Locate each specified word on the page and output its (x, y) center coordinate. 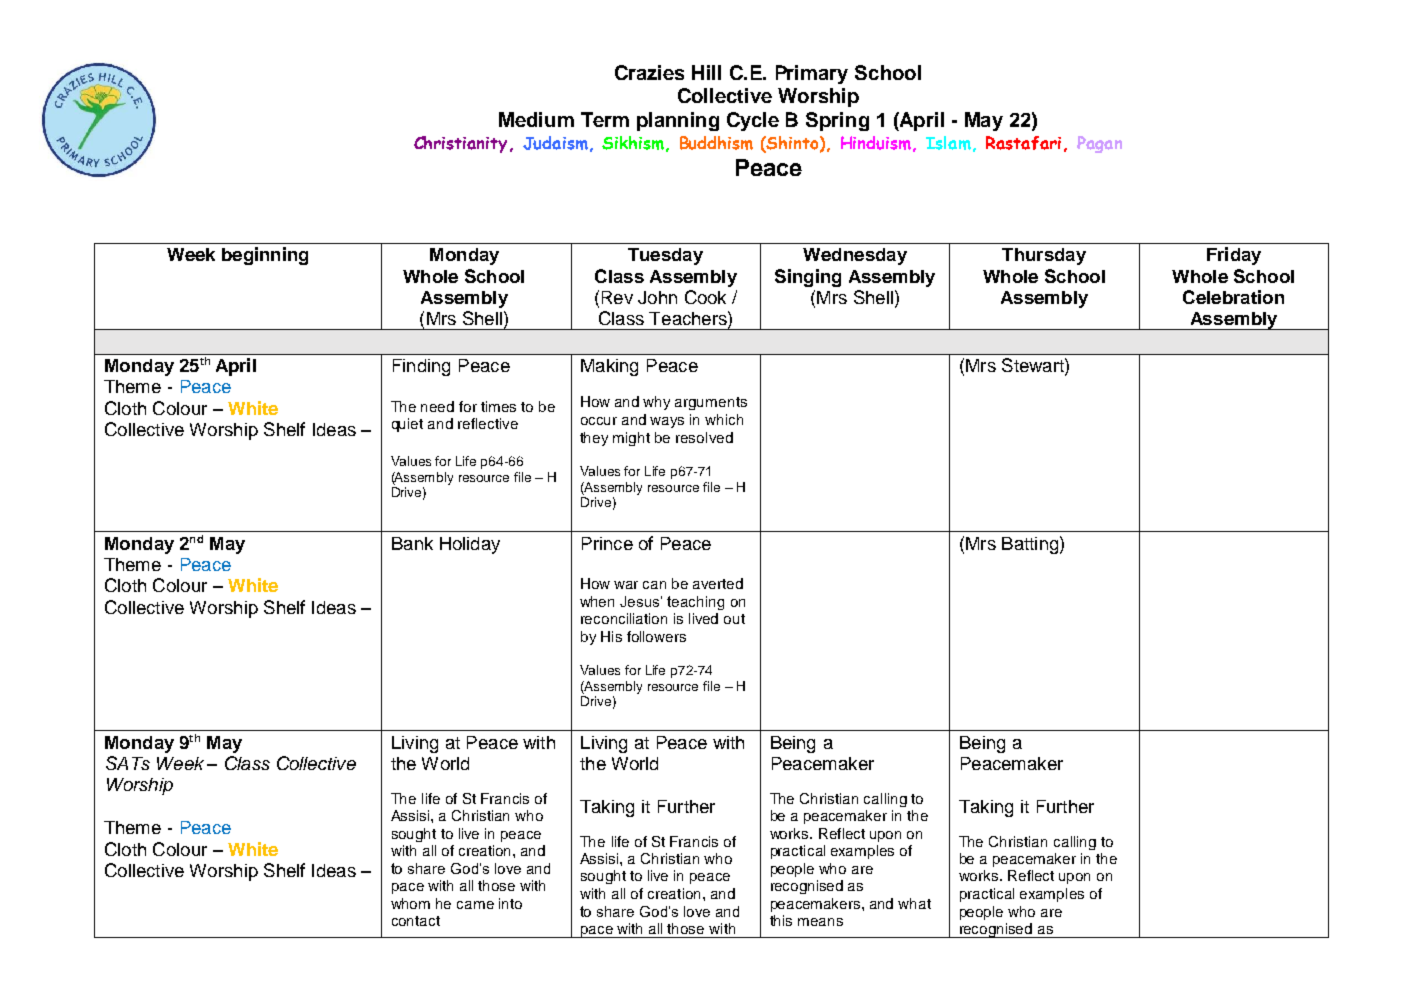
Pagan (1099, 144)
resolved (704, 437)
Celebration (1233, 297)
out (734, 619)
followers (656, 636)
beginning (265, 256)
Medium (536, 119)
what (914, 903)
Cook (705, 297)
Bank (412, 543)
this (781, 920)
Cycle (753, 121)
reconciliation (624, 618)
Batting (1030, 545)
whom (410, 903)
